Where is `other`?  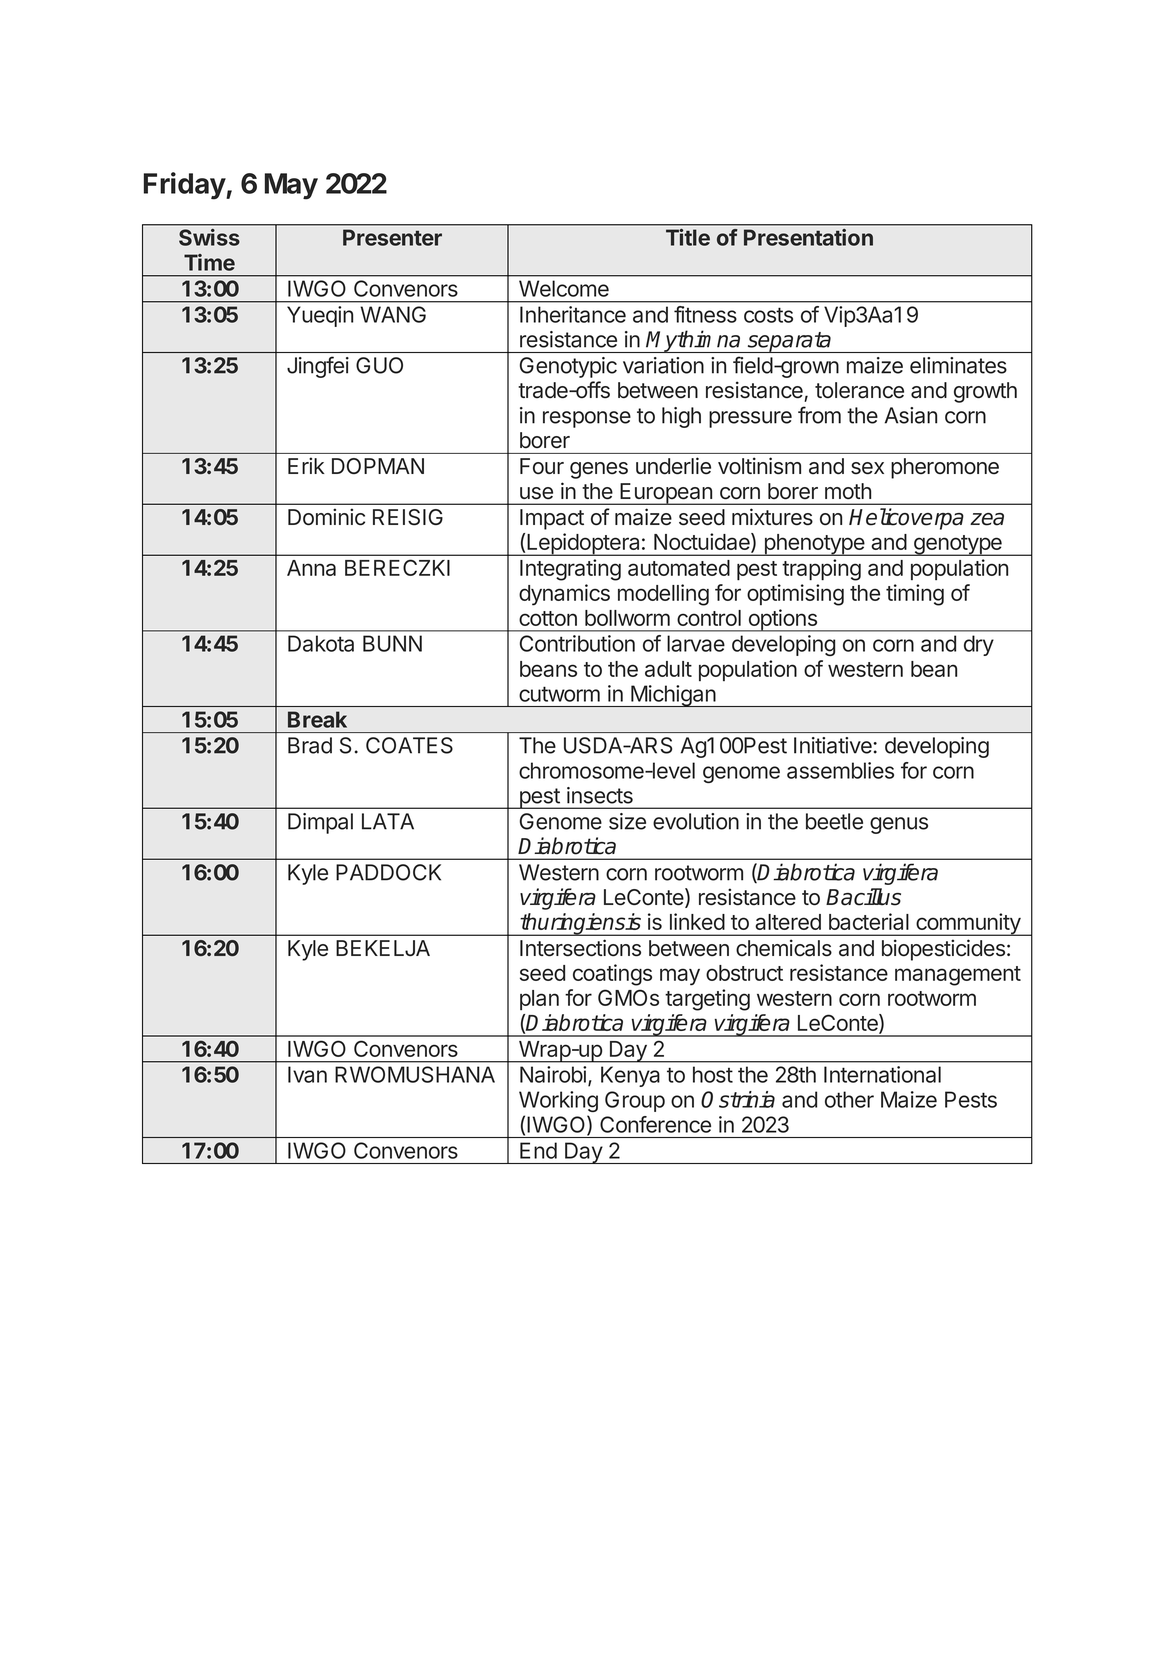 other is located at coordinates (849, 1099).
